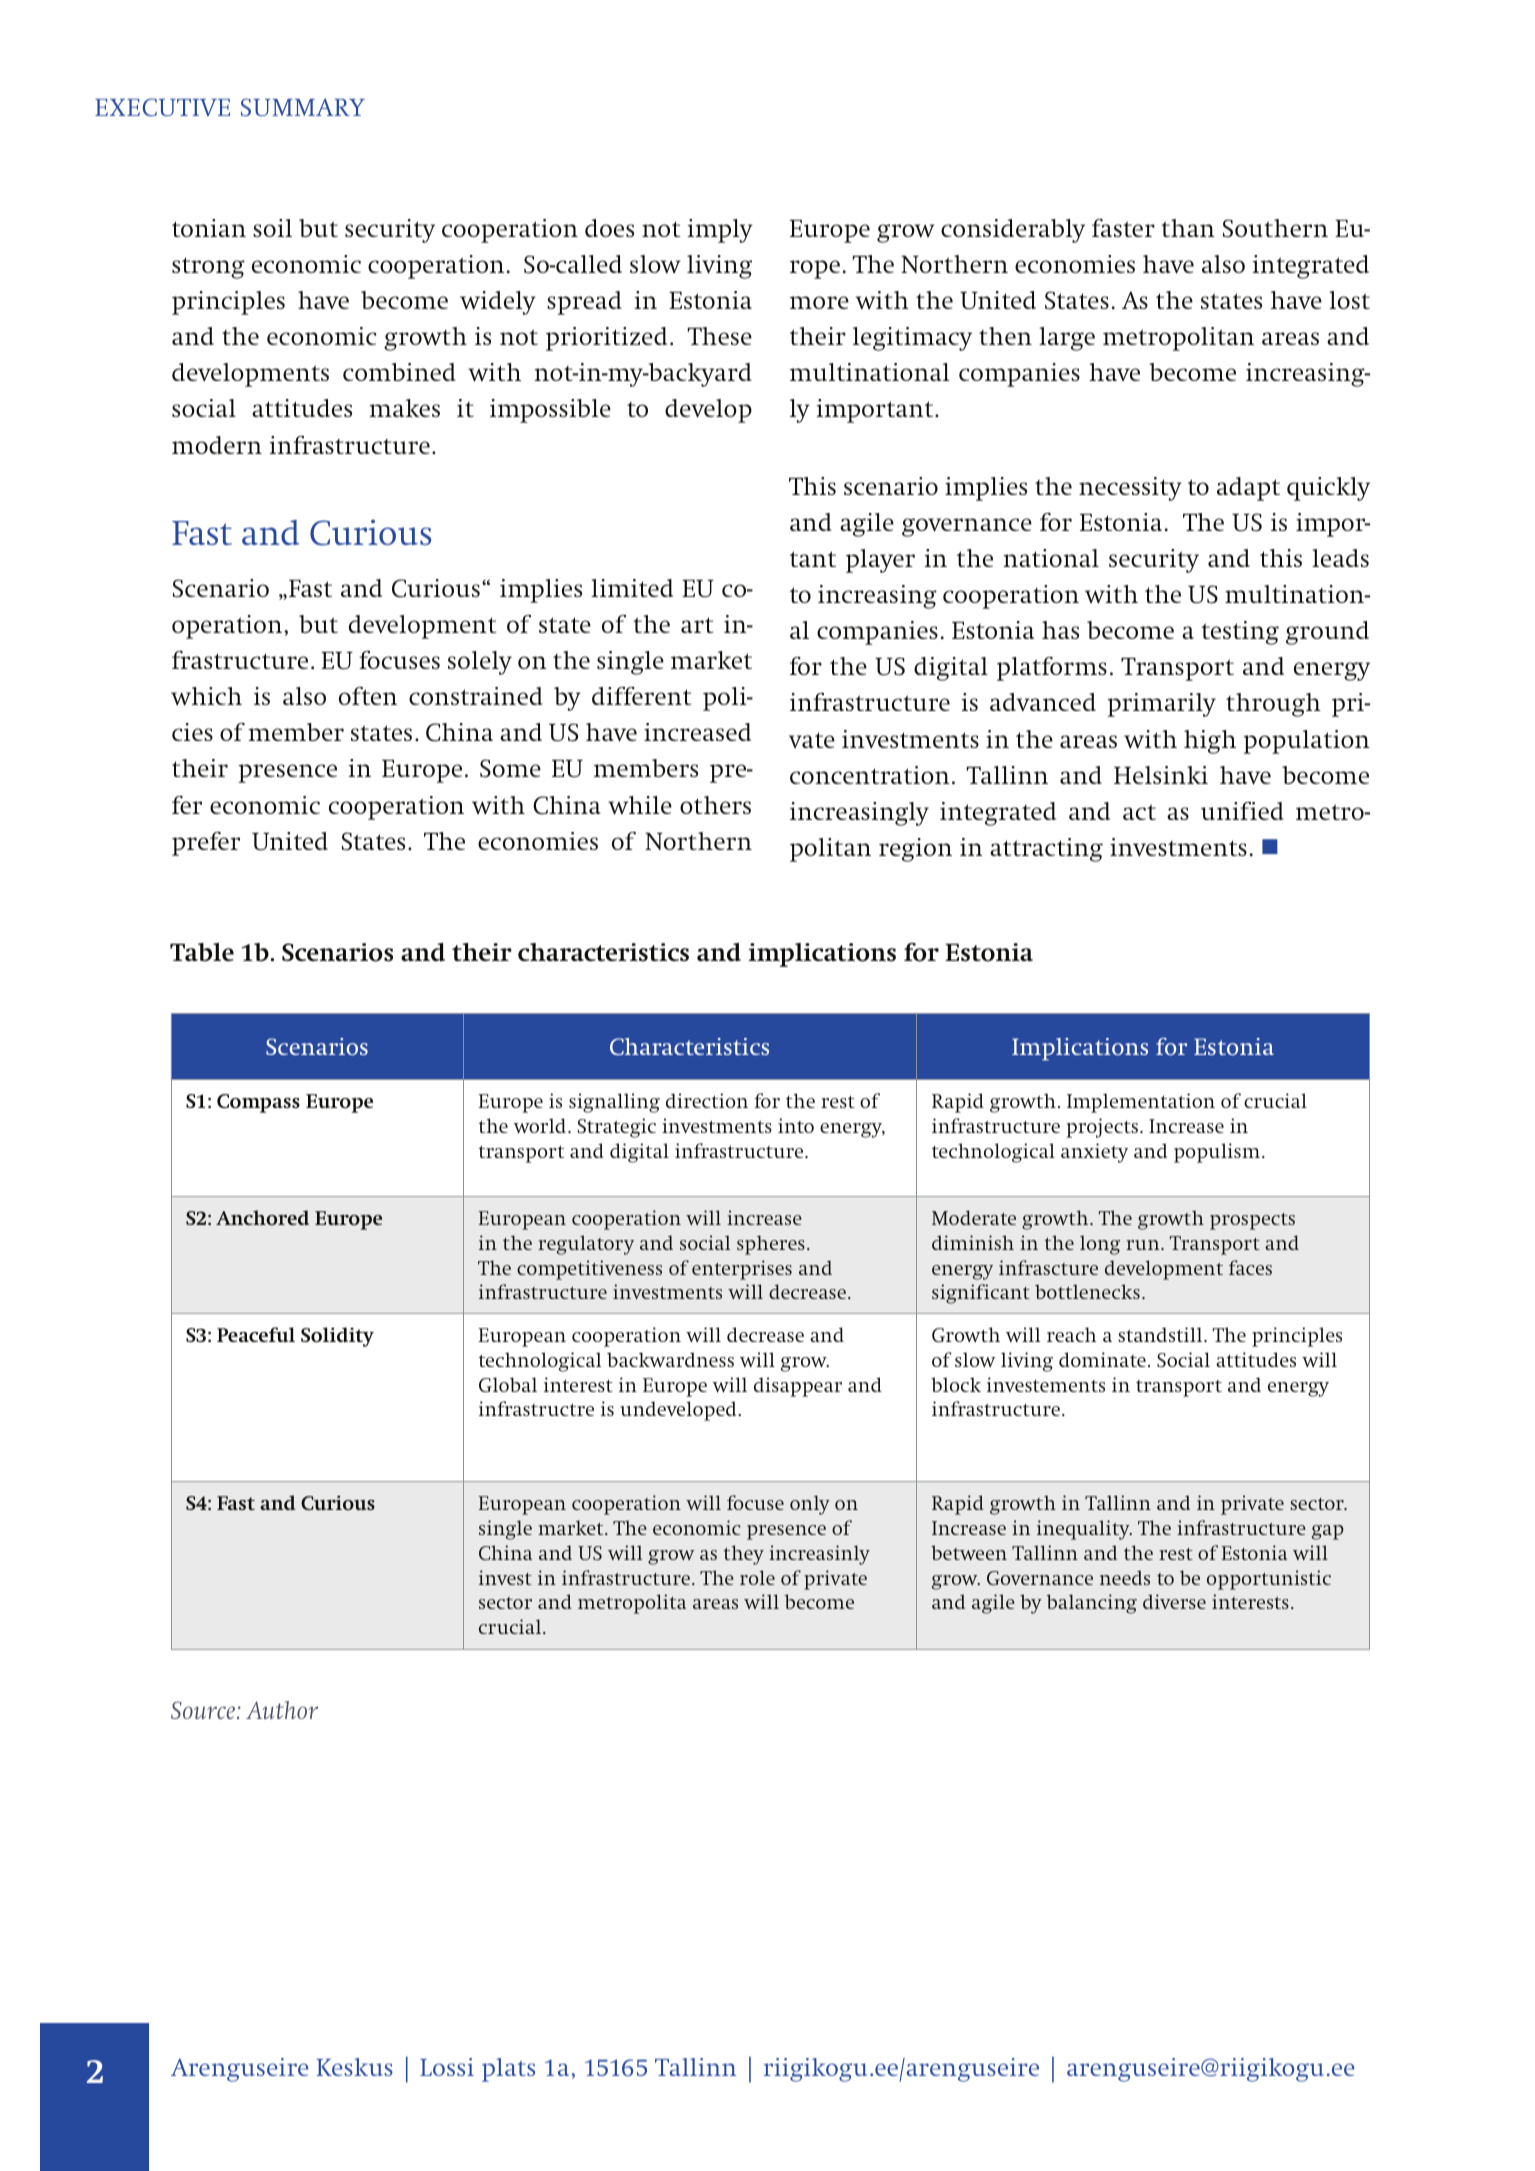 This screenshot has height=2171, width=1535. Describe the element at coordinates (1188, 228) in the screenshot. I see `than` at that location.
